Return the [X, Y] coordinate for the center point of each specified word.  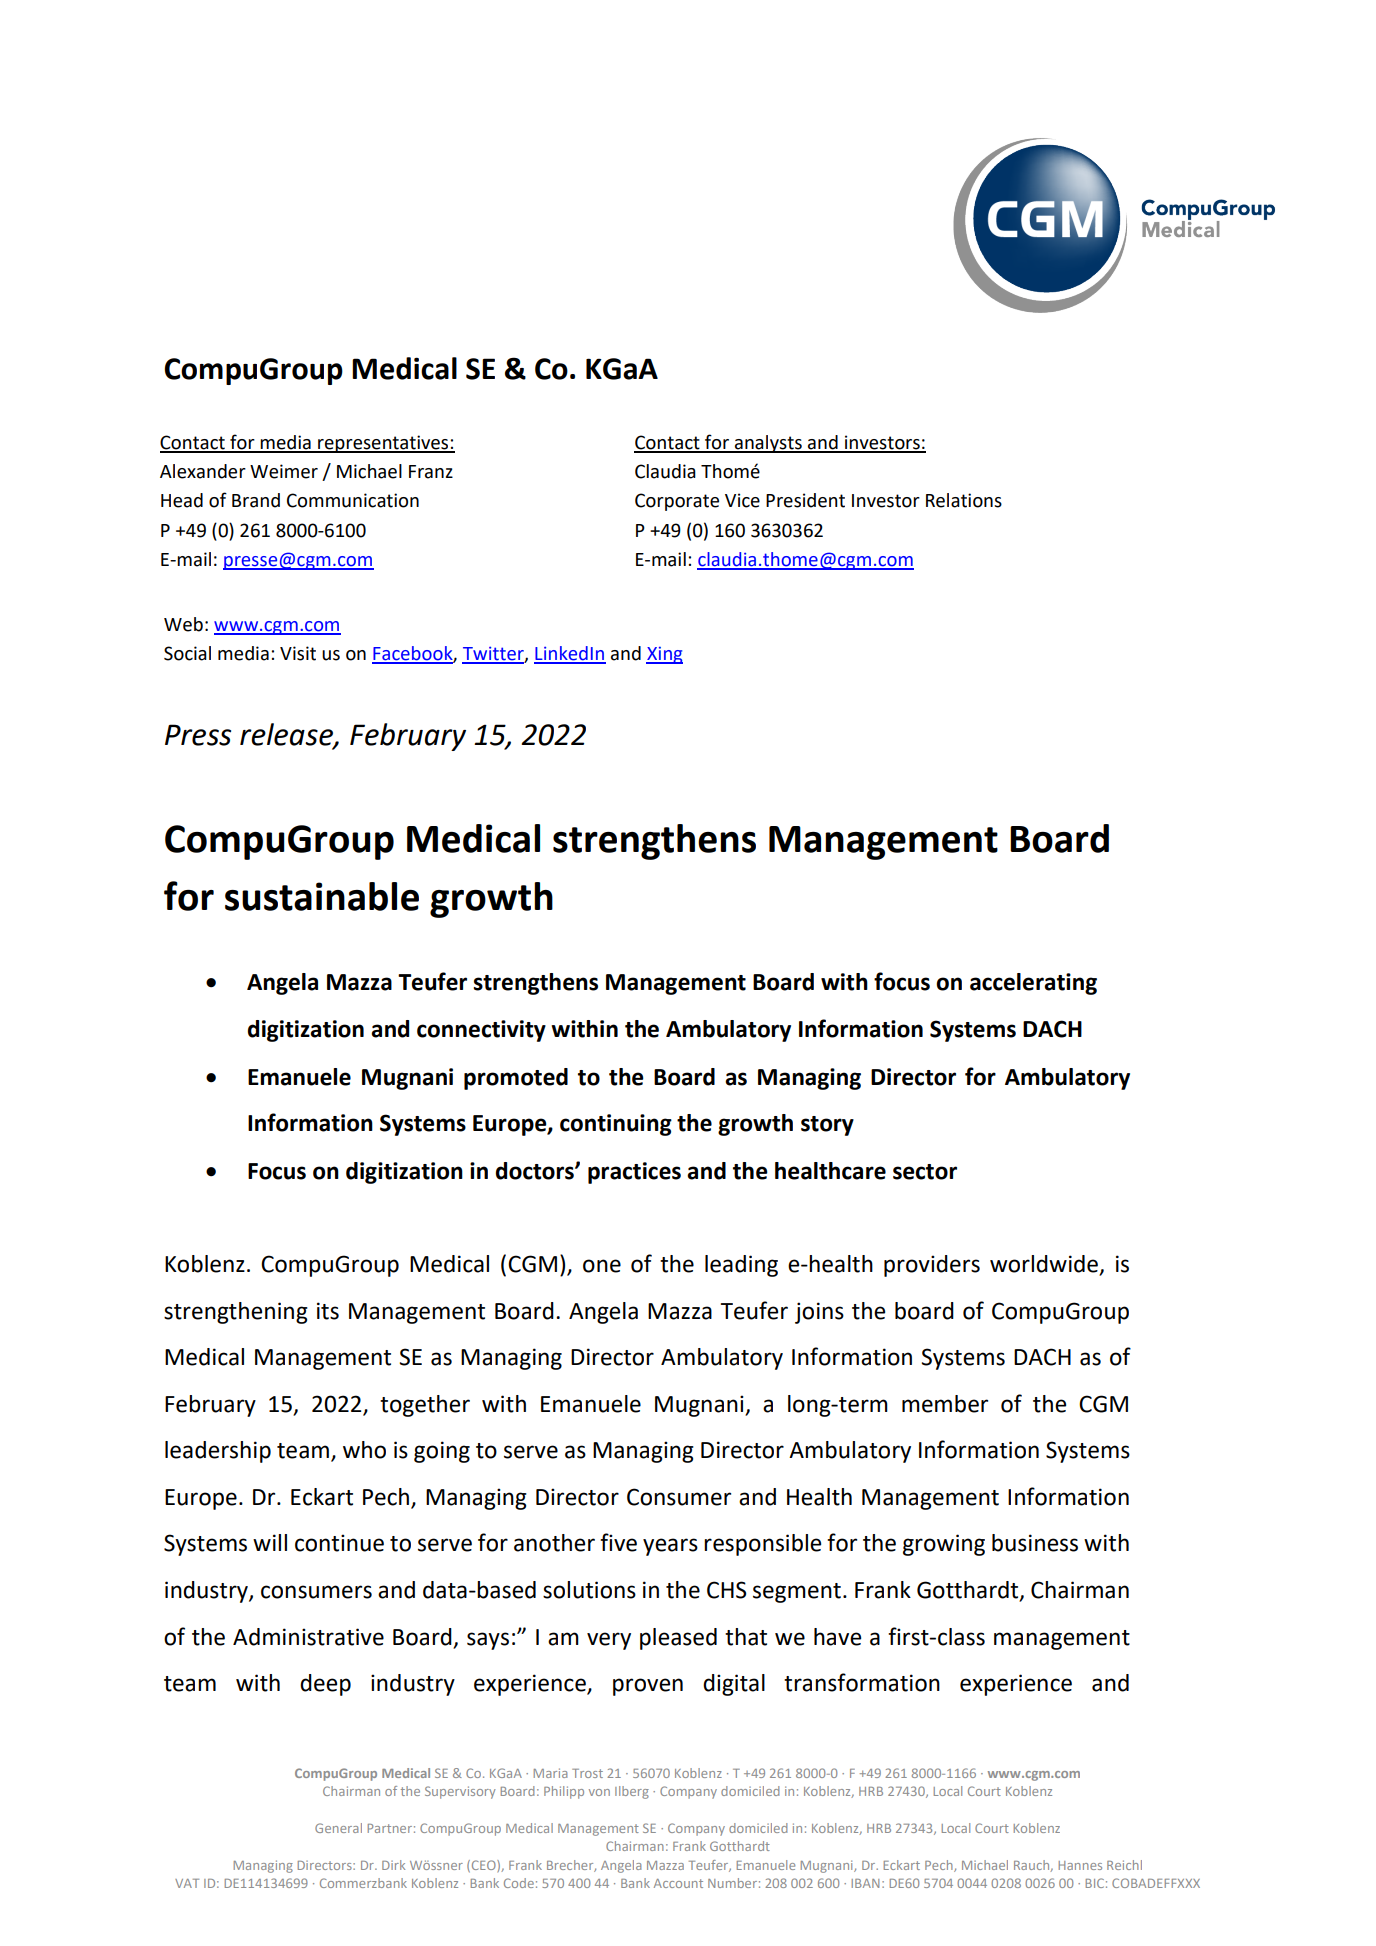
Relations [964, 500]
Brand [256, 500]
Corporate [677, 502]
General [338, 1828]
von [599, 1792]
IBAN [866, 1883]
